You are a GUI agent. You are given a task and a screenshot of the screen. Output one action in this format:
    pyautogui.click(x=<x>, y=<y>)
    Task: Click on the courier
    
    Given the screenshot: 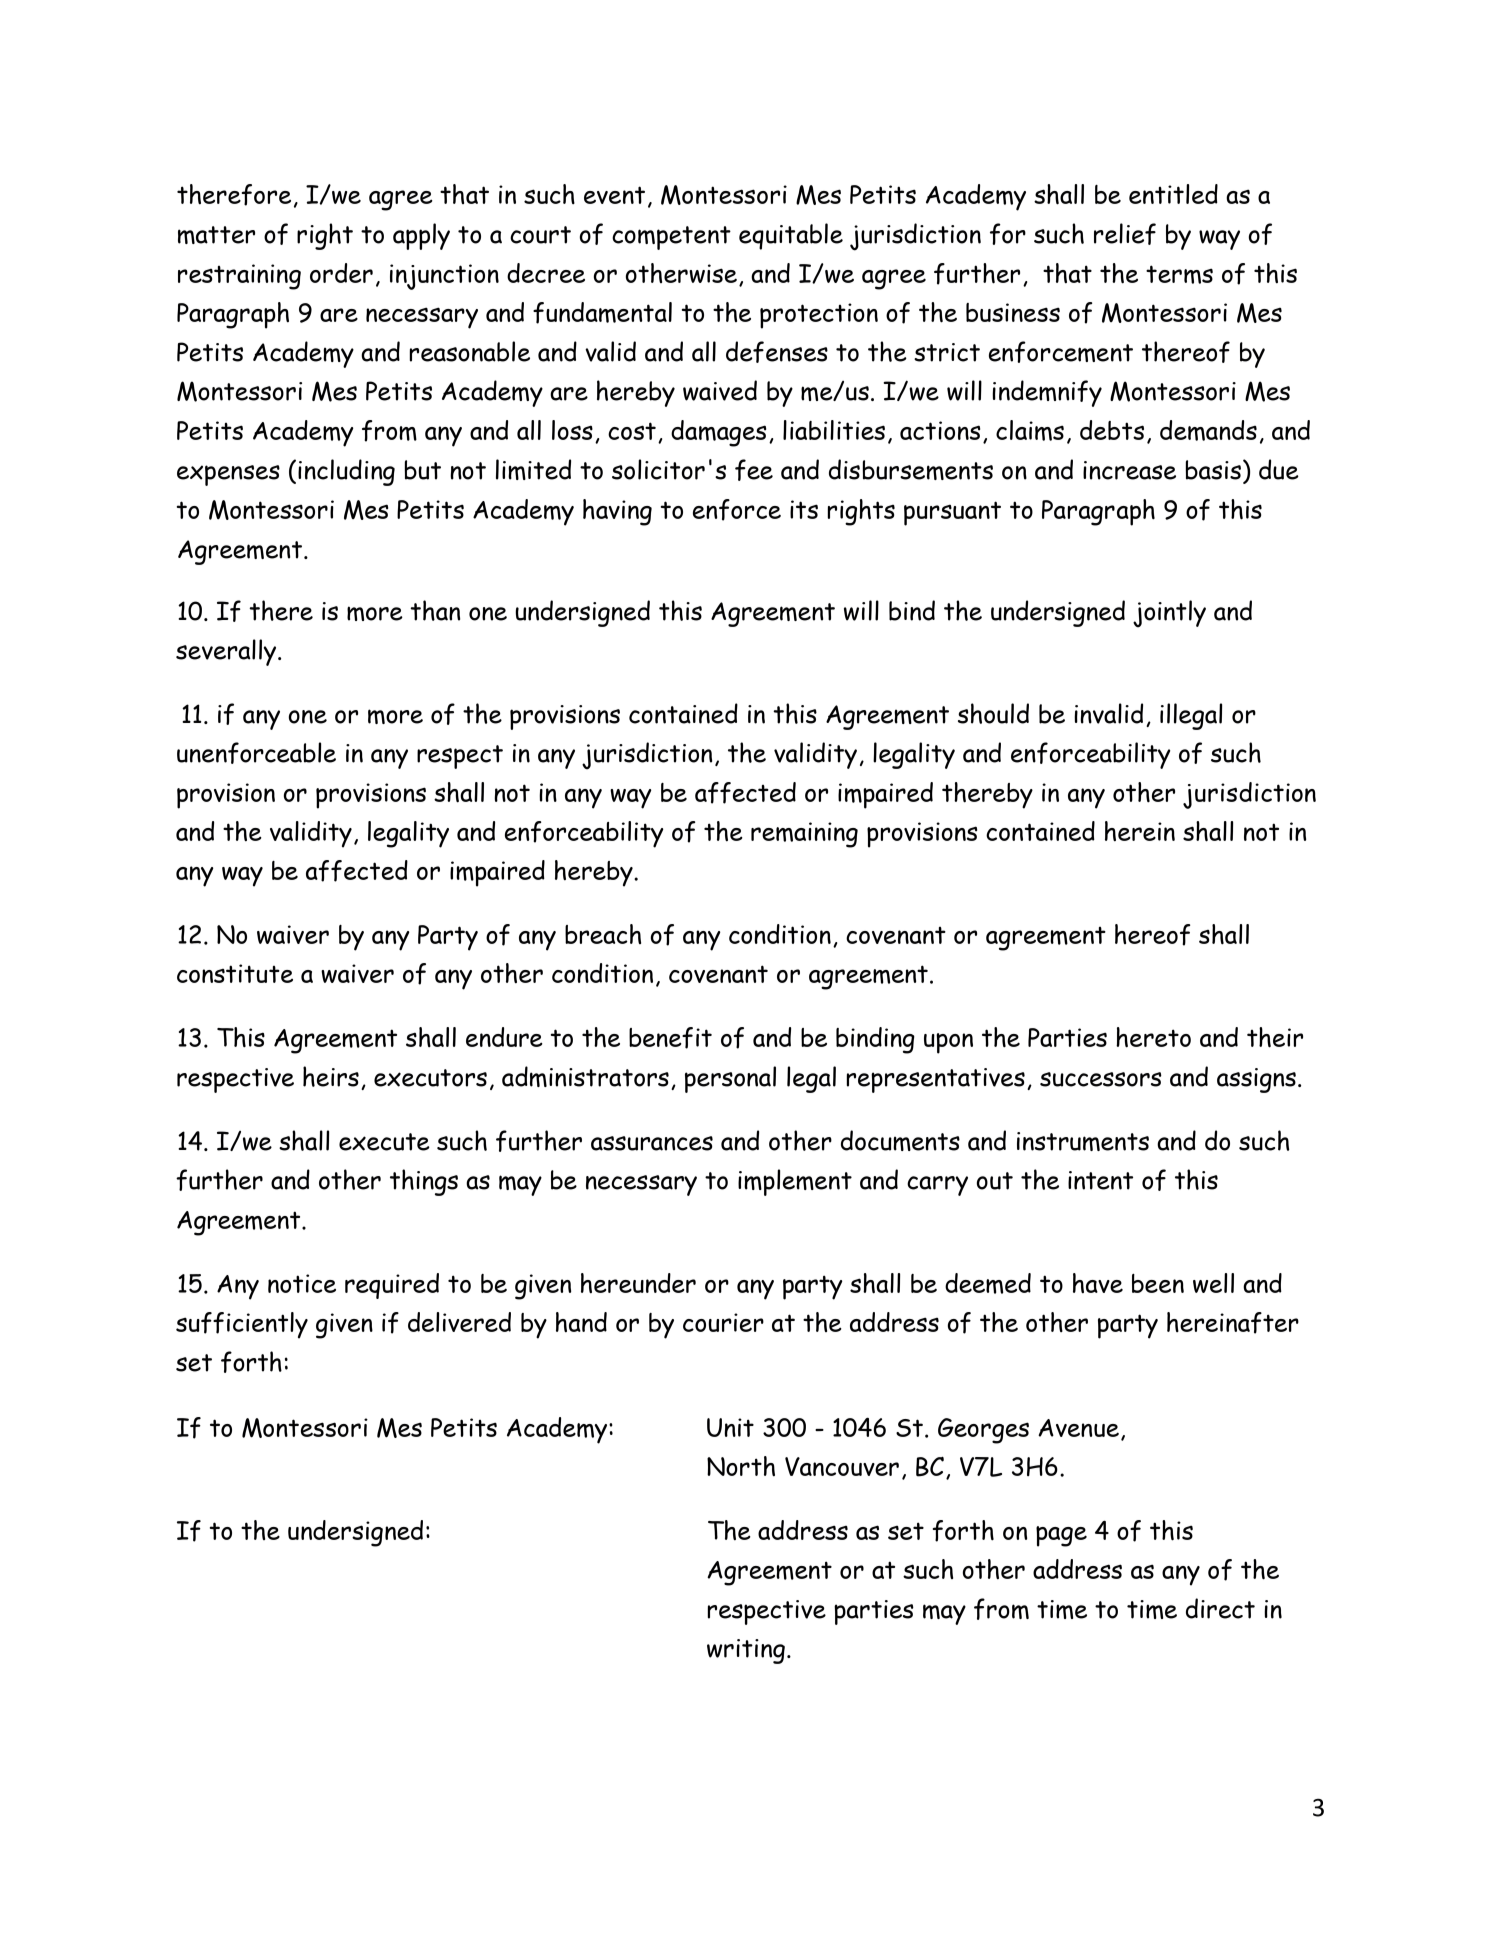 What is the action you would take?
    pyautogui.click(x=723, y=1322)
